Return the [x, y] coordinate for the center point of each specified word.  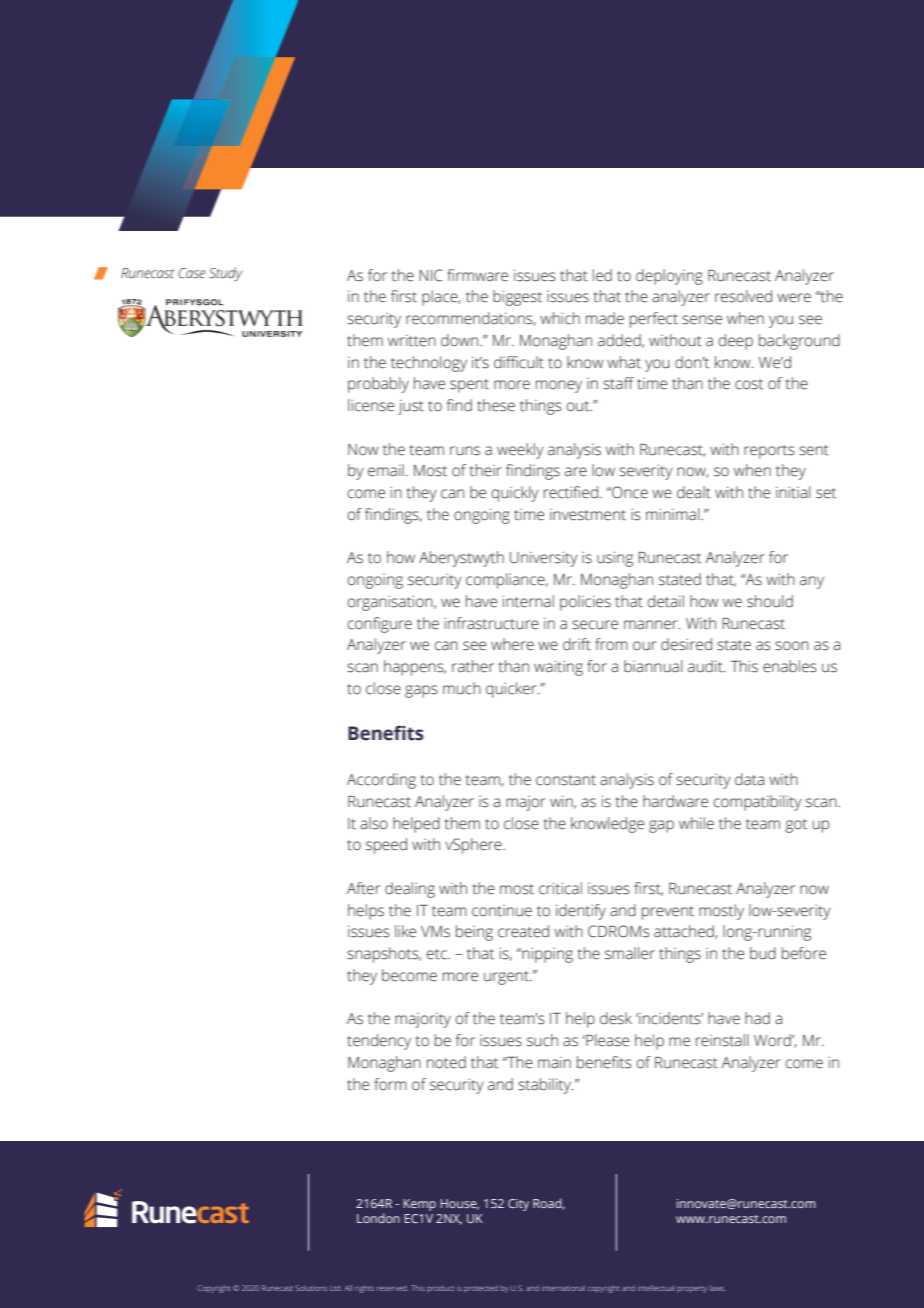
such [542, 1040]
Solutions [311, 1288]
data [749, 779]
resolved [743, 296]
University [544, 559]
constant [566, 780]
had [757, 1018]
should [770, 601]
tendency [379, 1042]
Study [225, 274]
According [381, 781]
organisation [391, 603]
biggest [517, 298]
